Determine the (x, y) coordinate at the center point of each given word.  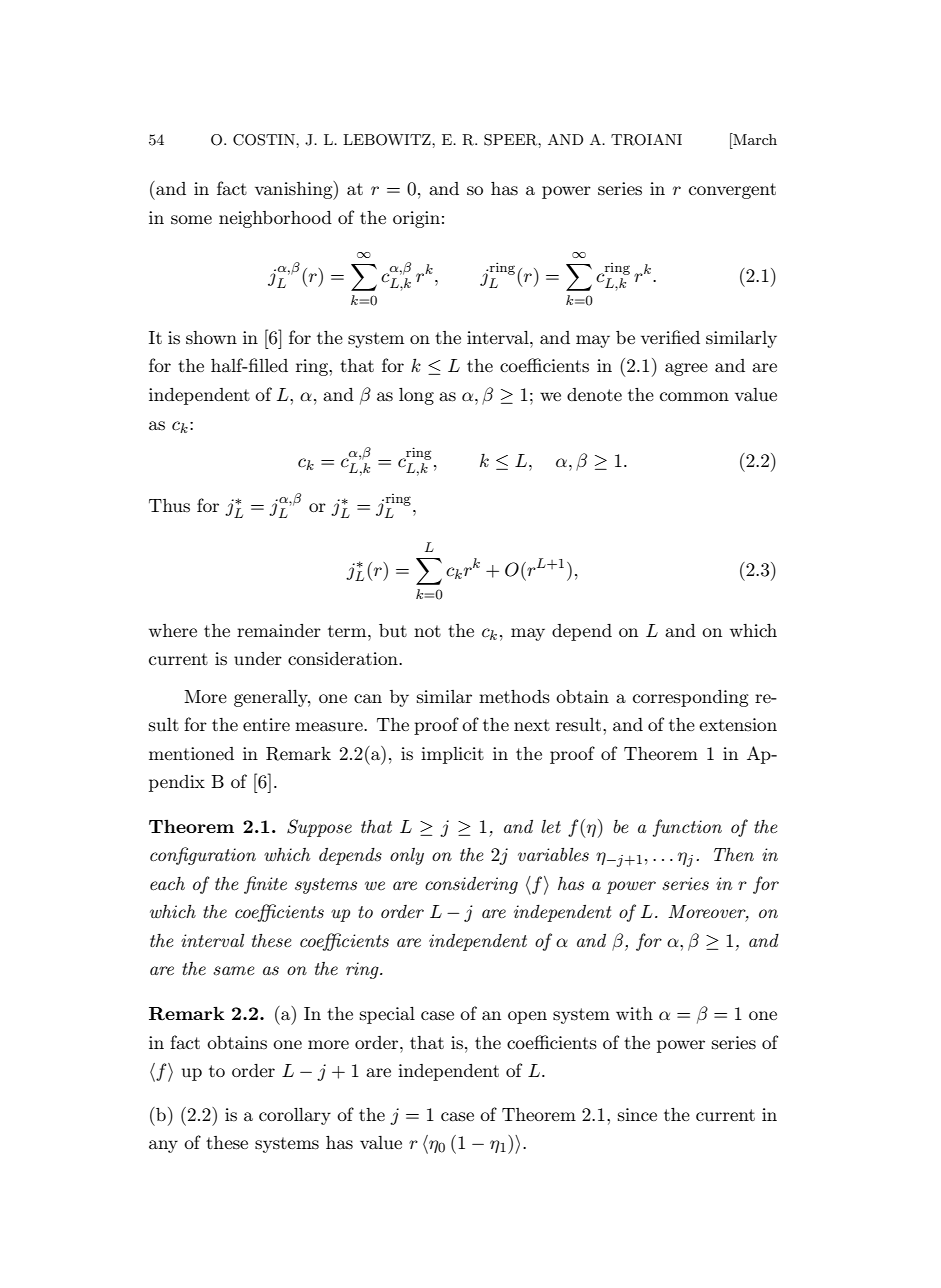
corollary (295, 1116)
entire (266, 724)
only (407, 856)
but (393, 630)
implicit (452, 755)
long (416, 396)
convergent (732, 191)
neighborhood (275, 219)
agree (686, 369)
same (234, 970)
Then (734, 854)
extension (738, 724)
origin (416, 219)
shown (211, 338)
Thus (169, 505)
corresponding (691, 698)
